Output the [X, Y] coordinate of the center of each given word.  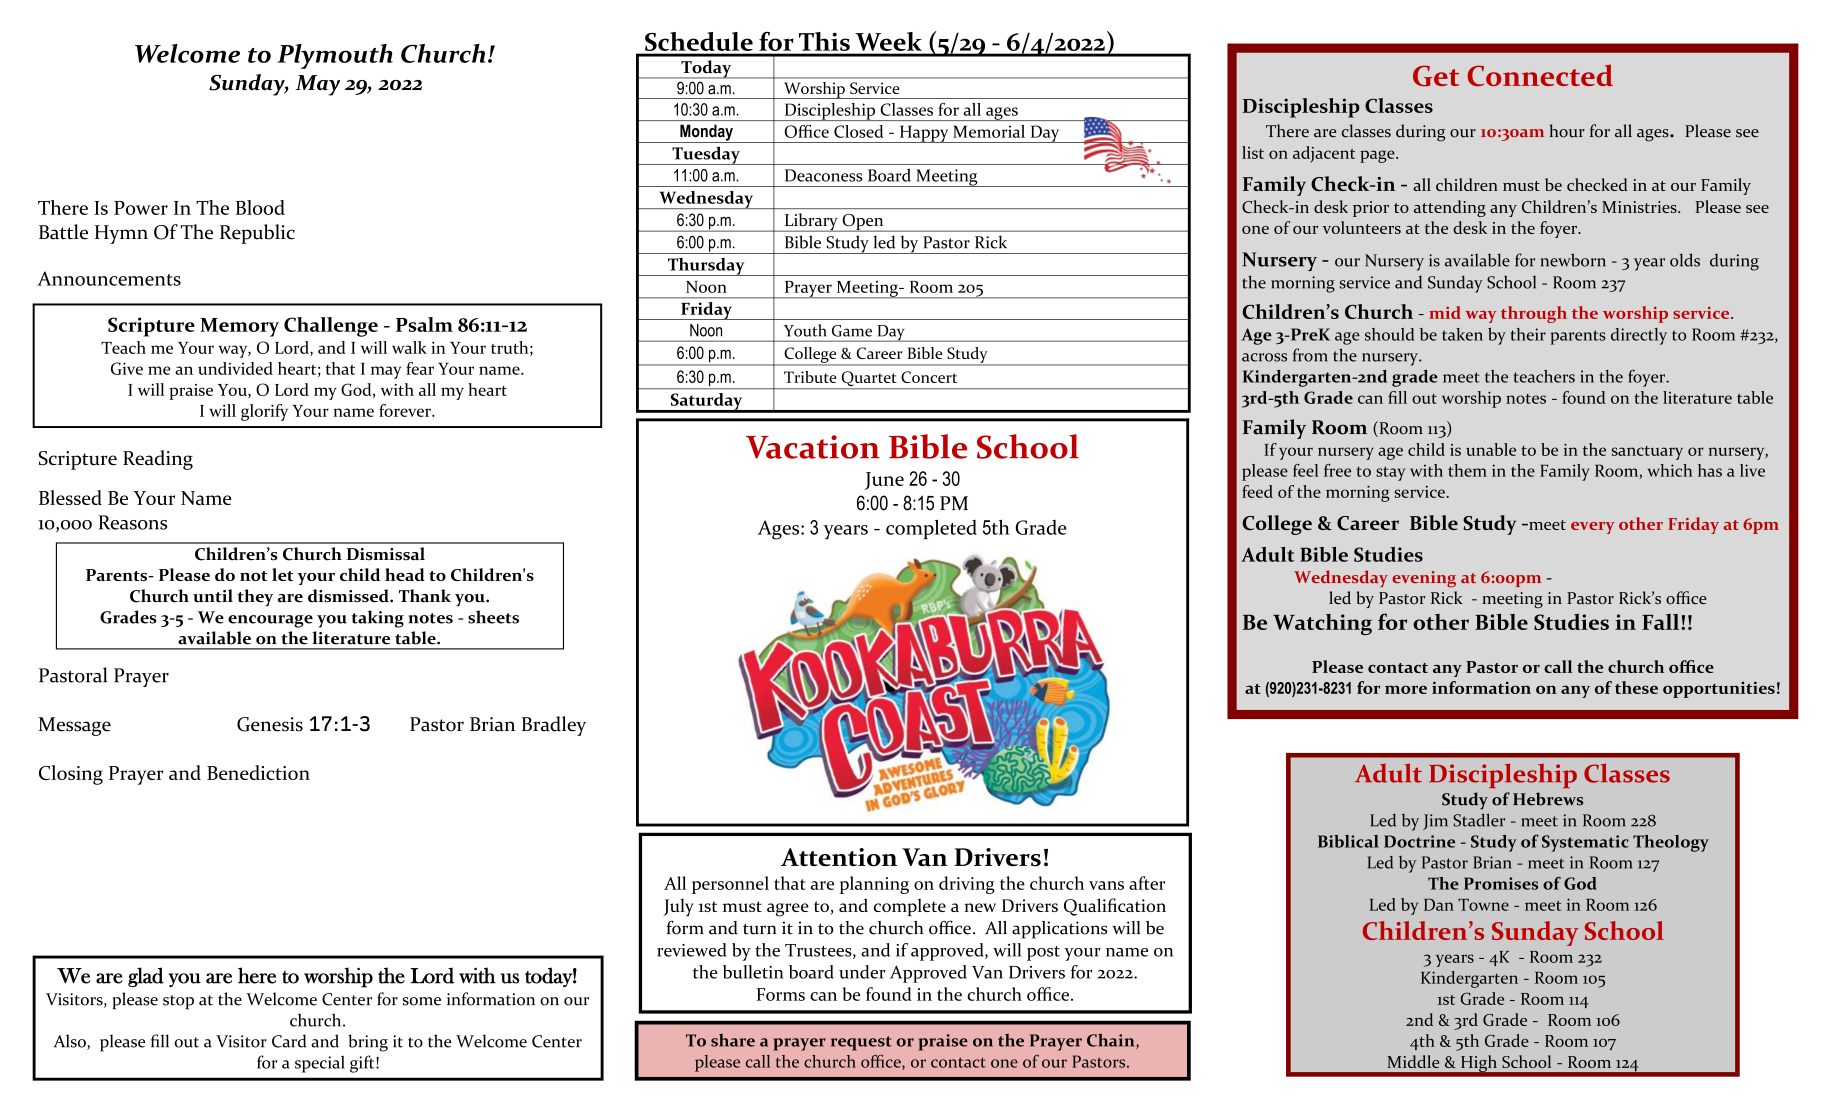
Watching [1322, 624]
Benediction [258, 772]
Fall [1662, 622]
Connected [1540, 75]
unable [1491, 449]
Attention [839, 857]
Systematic [1585, 843]
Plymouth [335, 56]
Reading [158, 460]
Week [889, 41]
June [884, 481]
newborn [1573, 260]
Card [289, 1041]
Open [863, 223]
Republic [257, 234]
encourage [270, 621]
